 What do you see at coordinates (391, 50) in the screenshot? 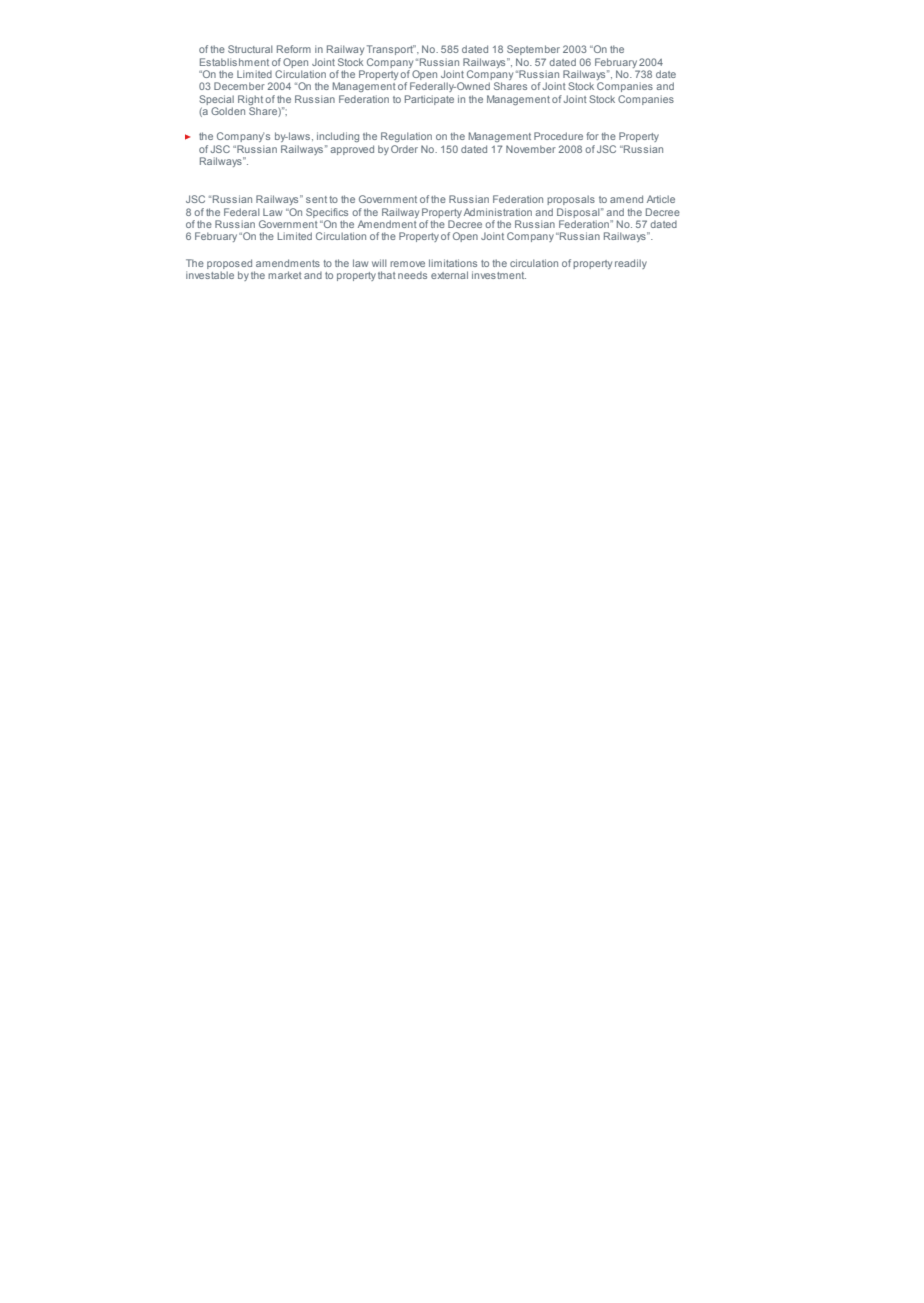
I see `Transport` at bounding box center [391, 50].
